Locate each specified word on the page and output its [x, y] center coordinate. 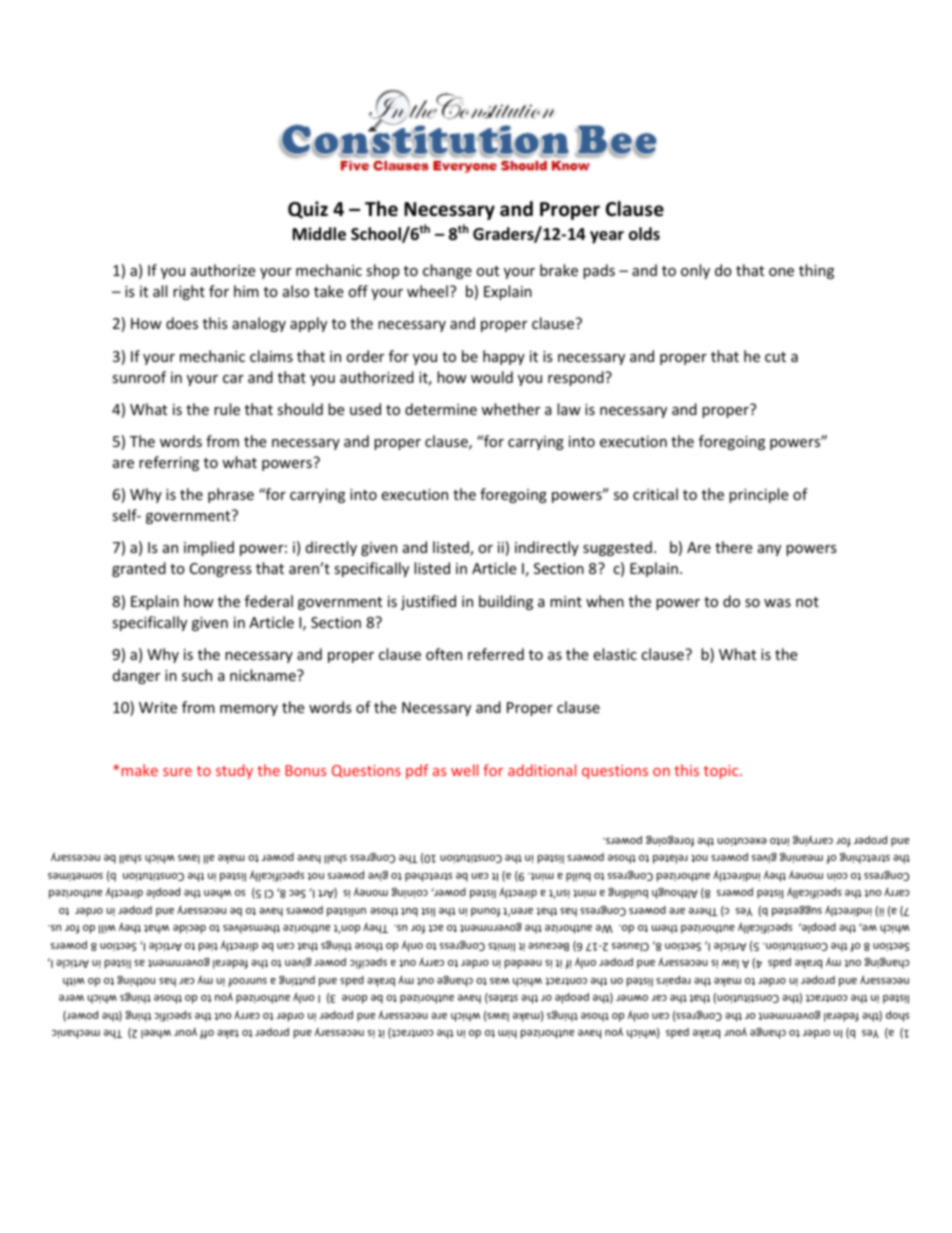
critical [655, 494]
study [234, 771]
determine [441, 409]
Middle [319, 234]
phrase [231, 495]
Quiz [308, 210]
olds [644, 234]
